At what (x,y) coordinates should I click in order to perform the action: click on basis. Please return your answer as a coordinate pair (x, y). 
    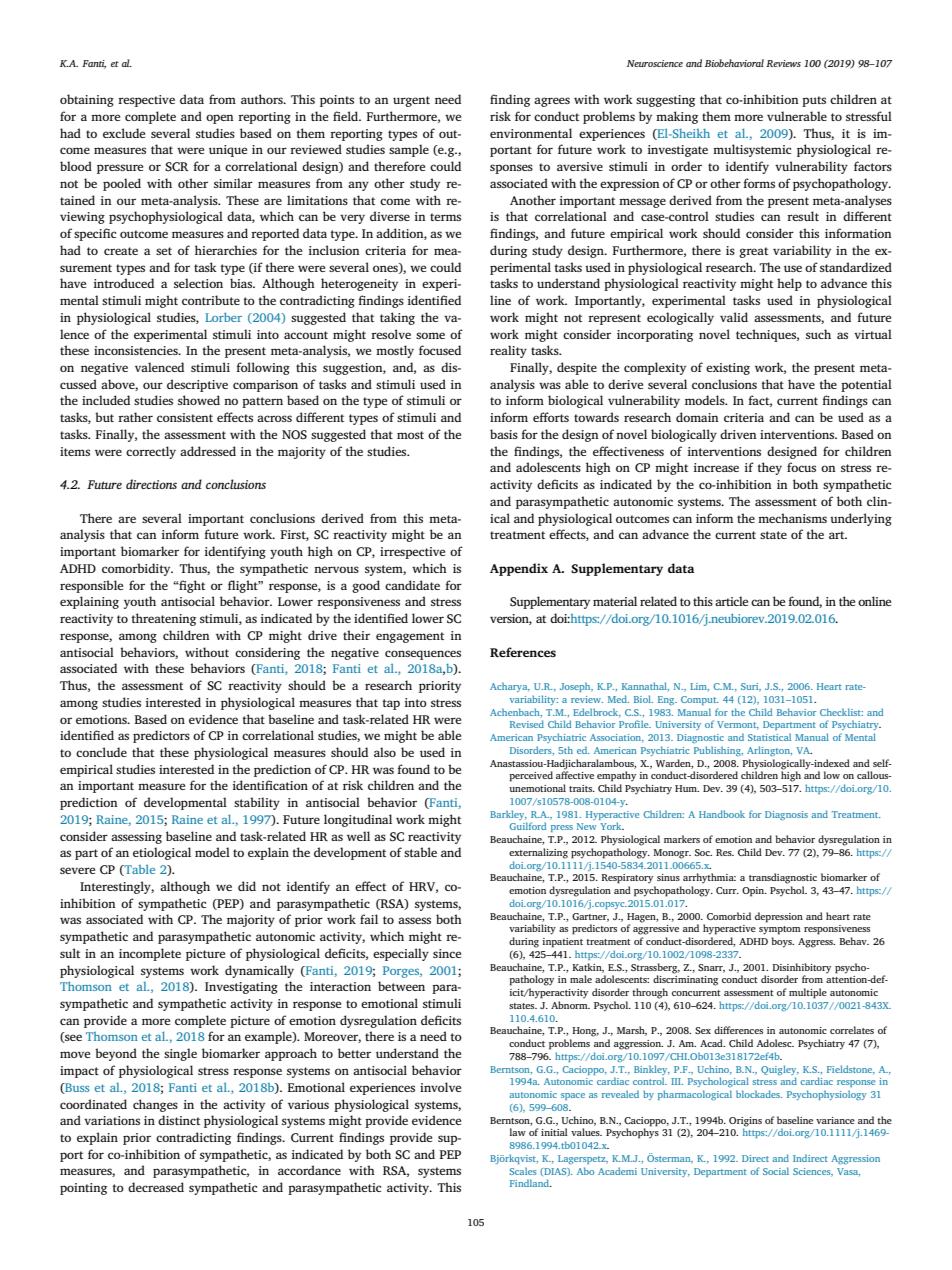
    Looking at the image, I should click on (504, 434).
